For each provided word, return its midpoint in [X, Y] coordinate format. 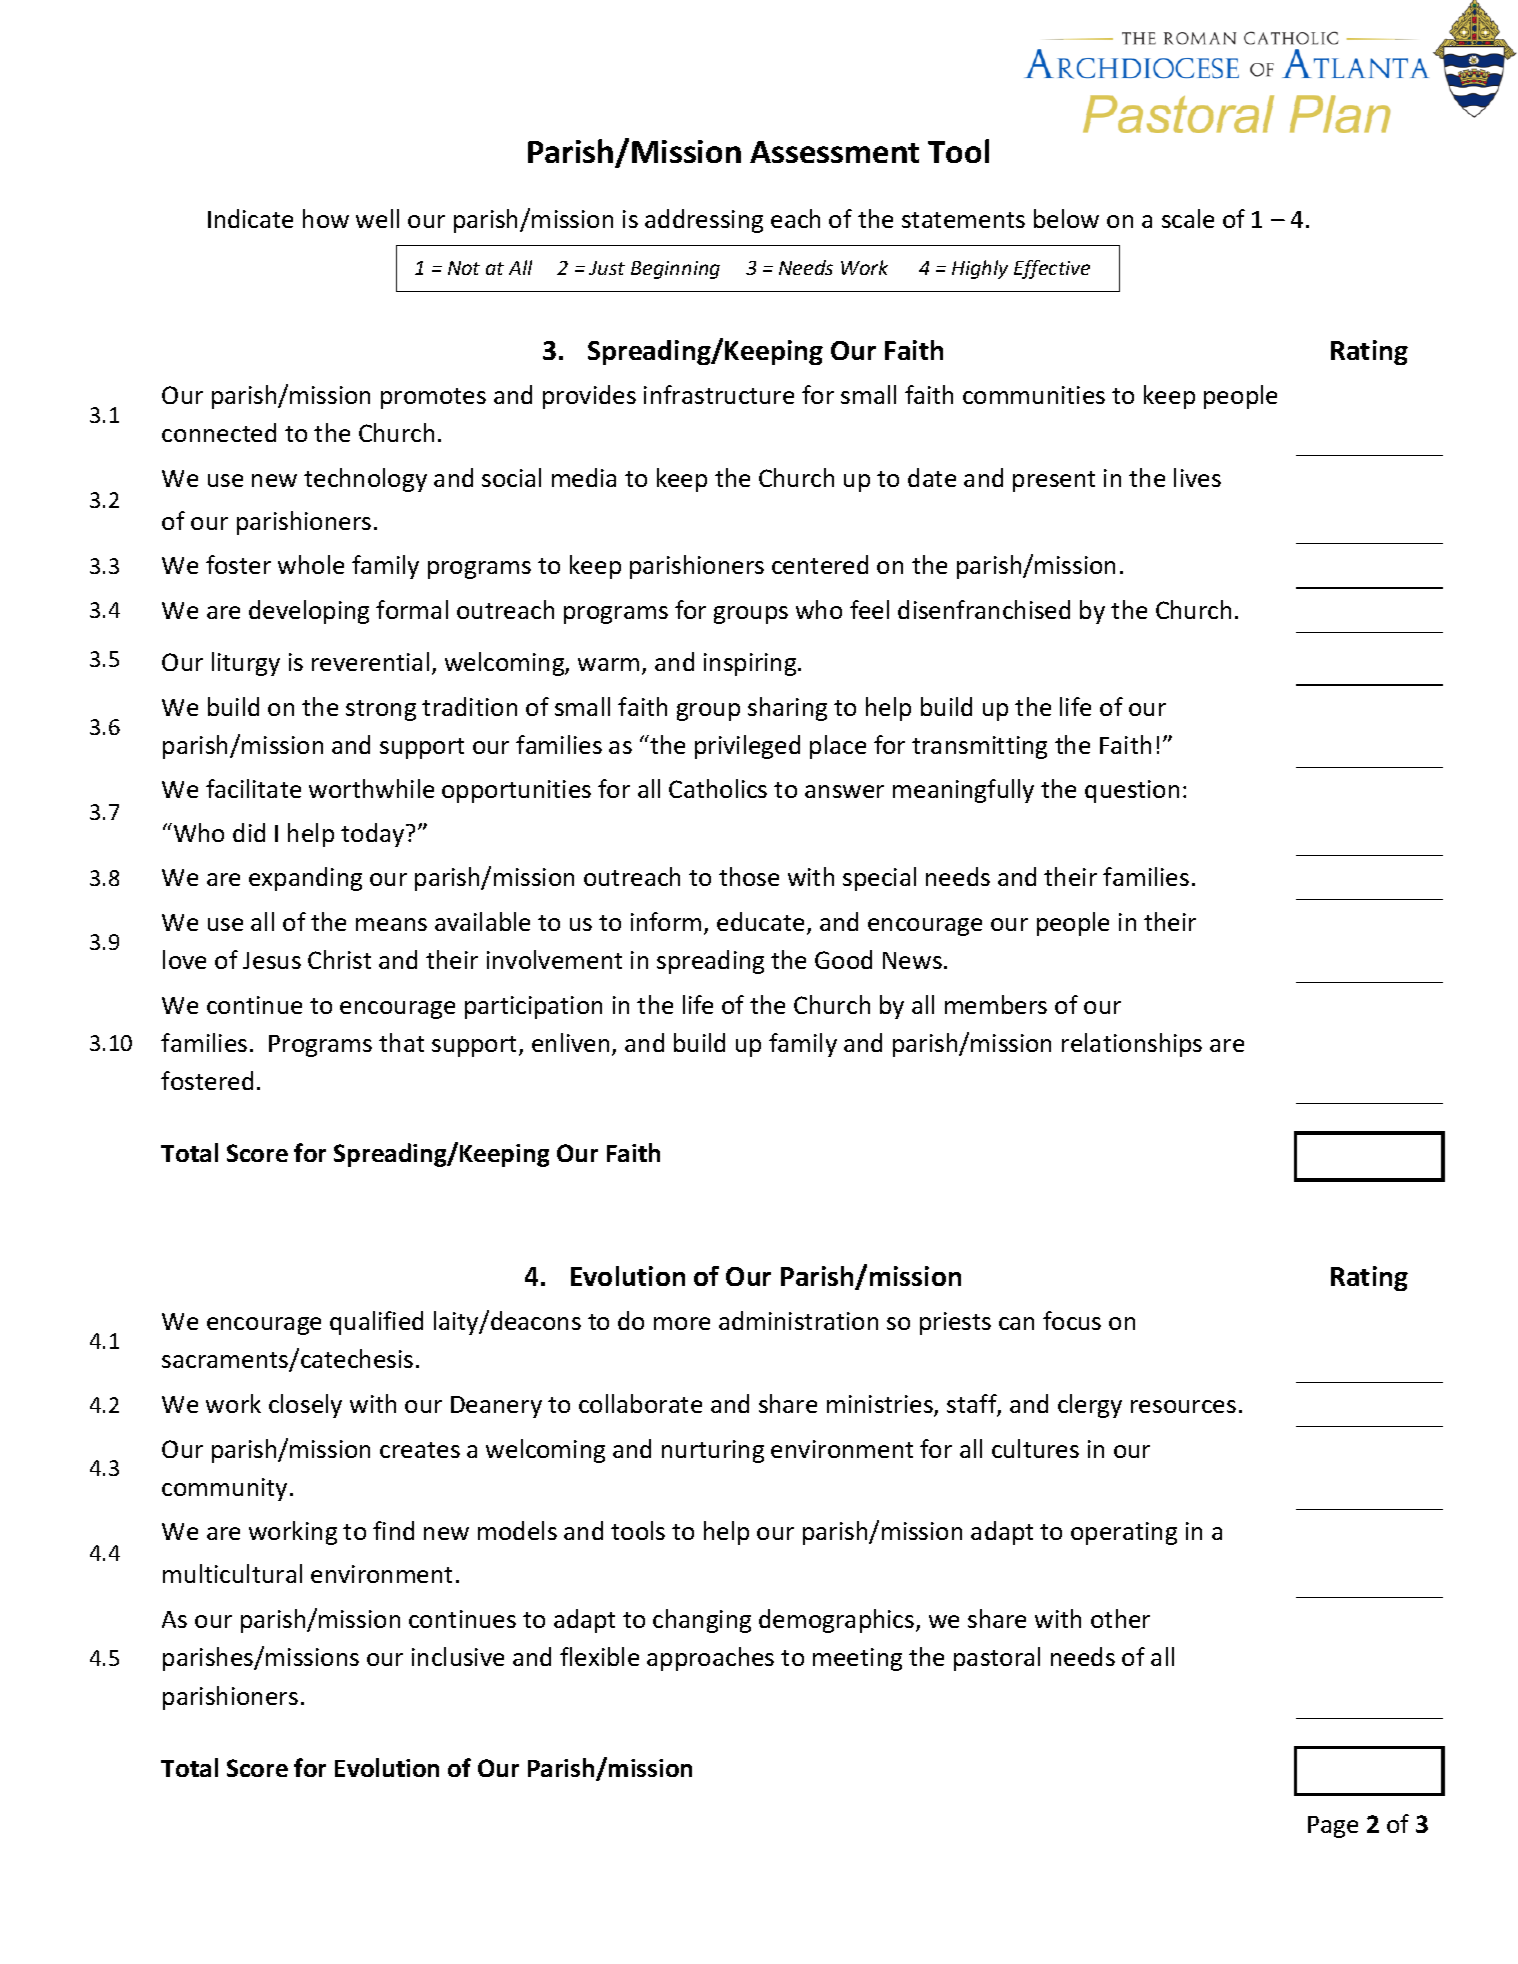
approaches [710, 1659]
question [1132, 791]
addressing [704, 221]
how [326, 218]
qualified [376, 1323]
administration [798, 1320]
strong [381, 710]
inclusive [458, 1656]
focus [1072, 1320]
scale [1188, 218]
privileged [747, 747]
